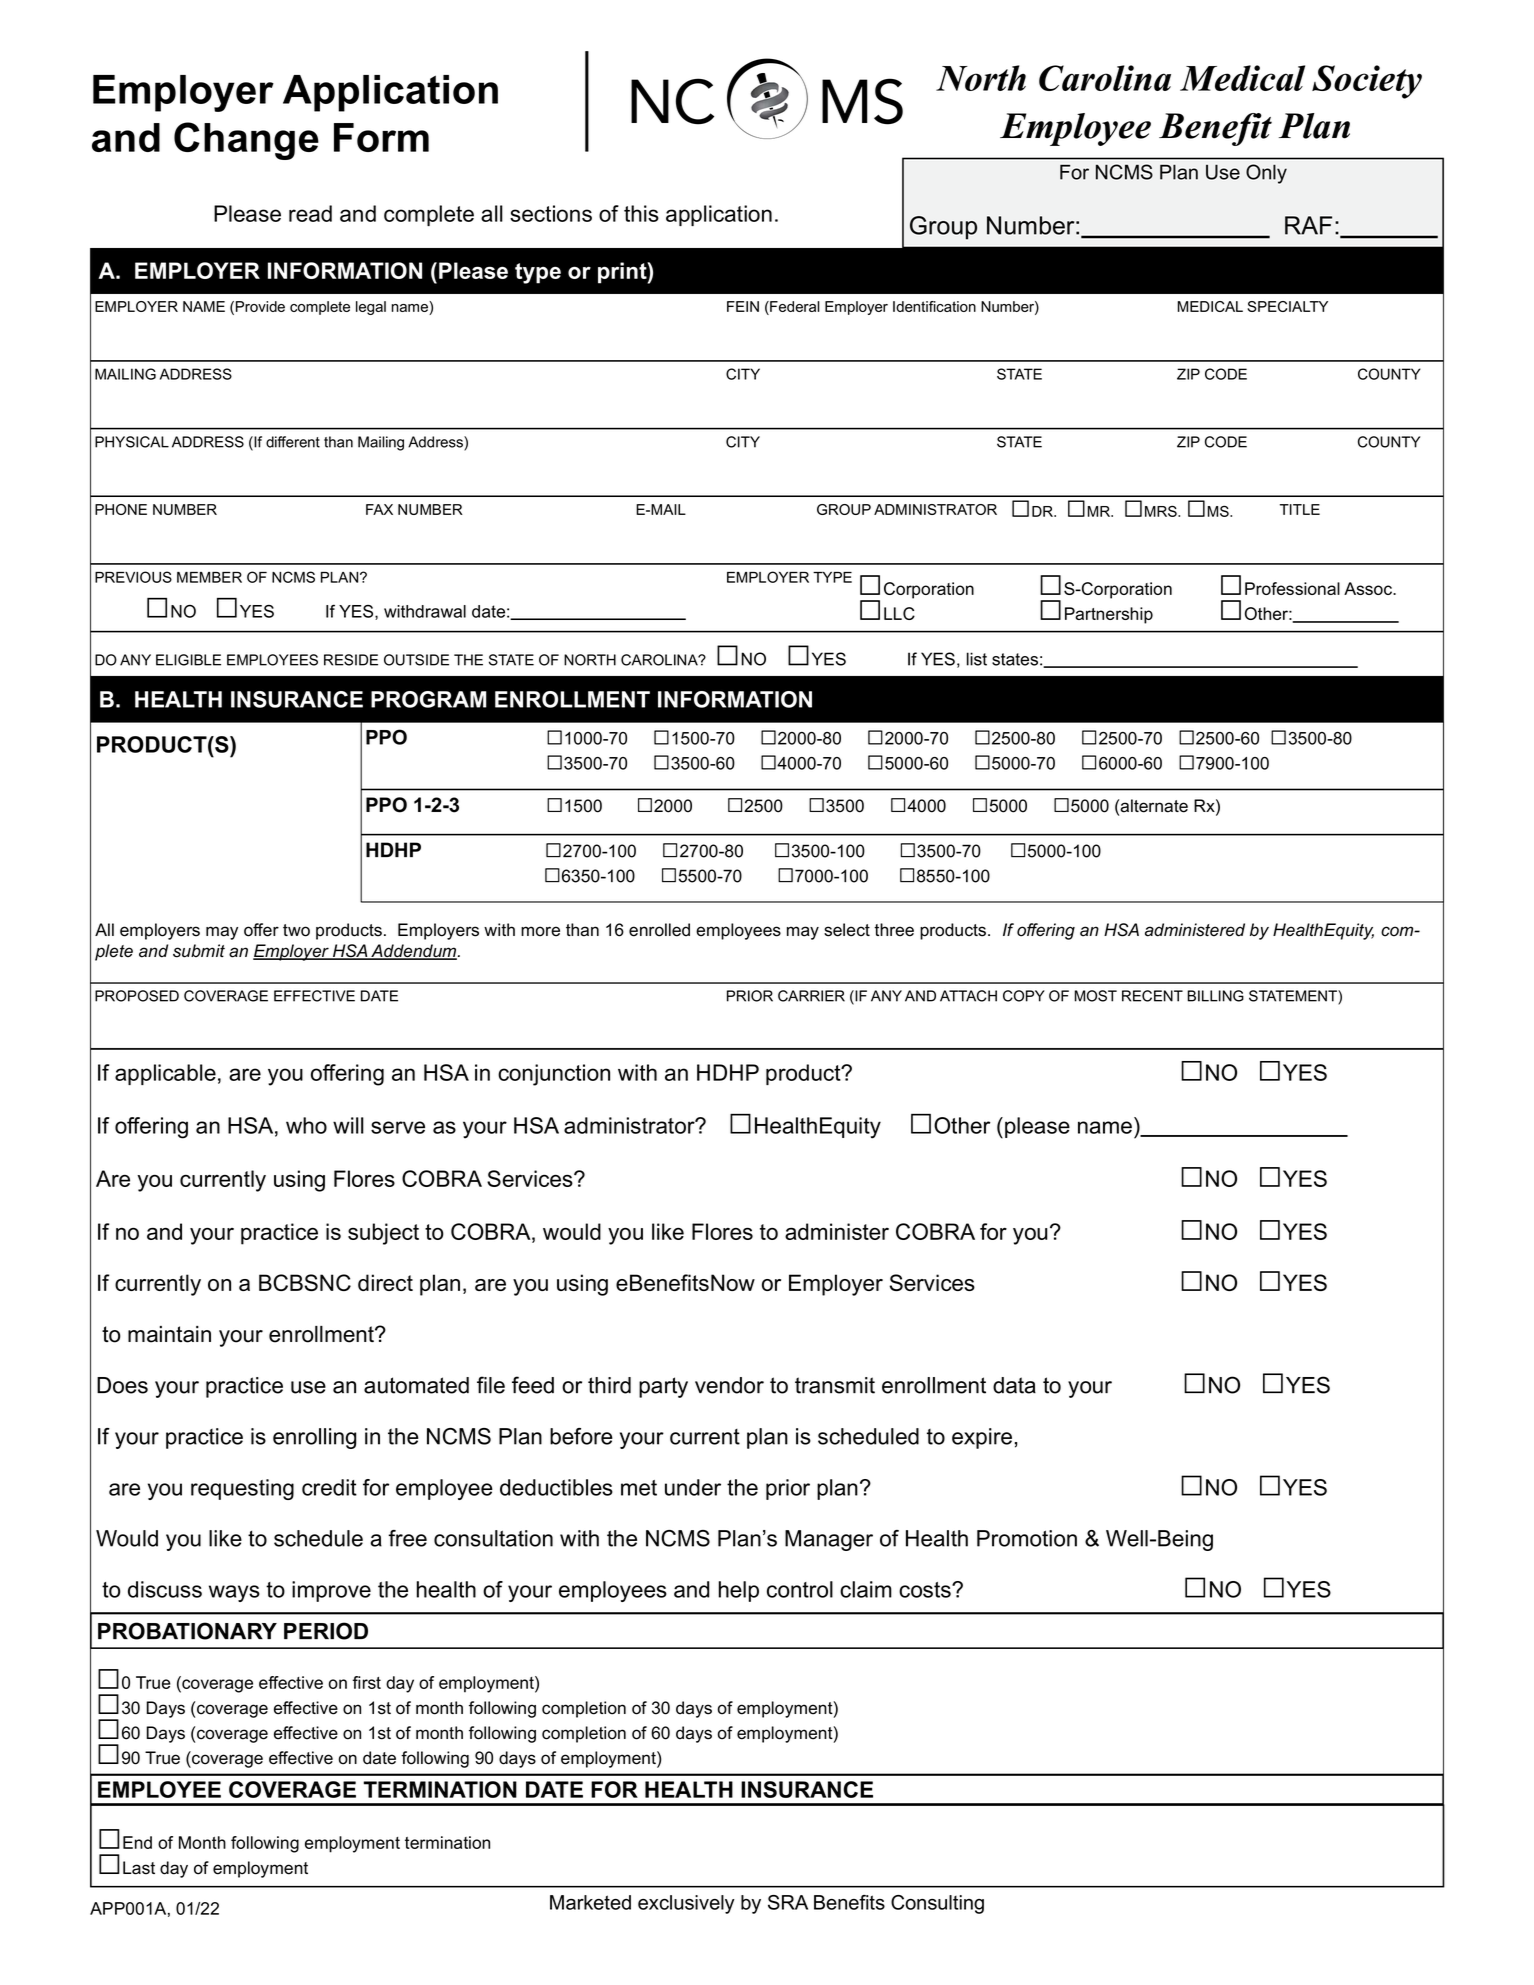 Image resolution: width=1534 pixels, height=1985 pixels. Describe the element at coordinates (788, 1902) in the screenshot. I see `SRA` at that location.
